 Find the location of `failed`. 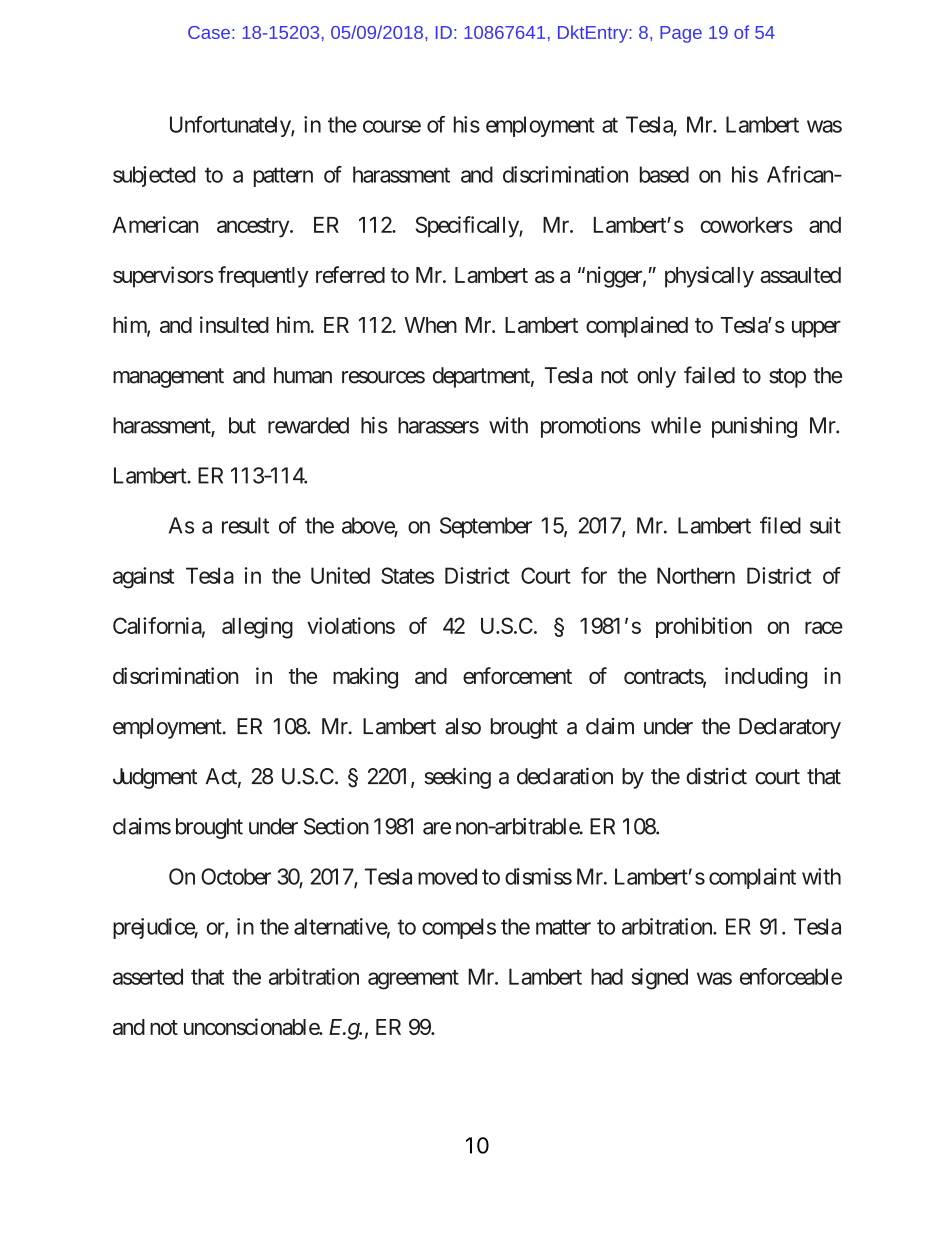

failed is located at coordinates (709, 375).
